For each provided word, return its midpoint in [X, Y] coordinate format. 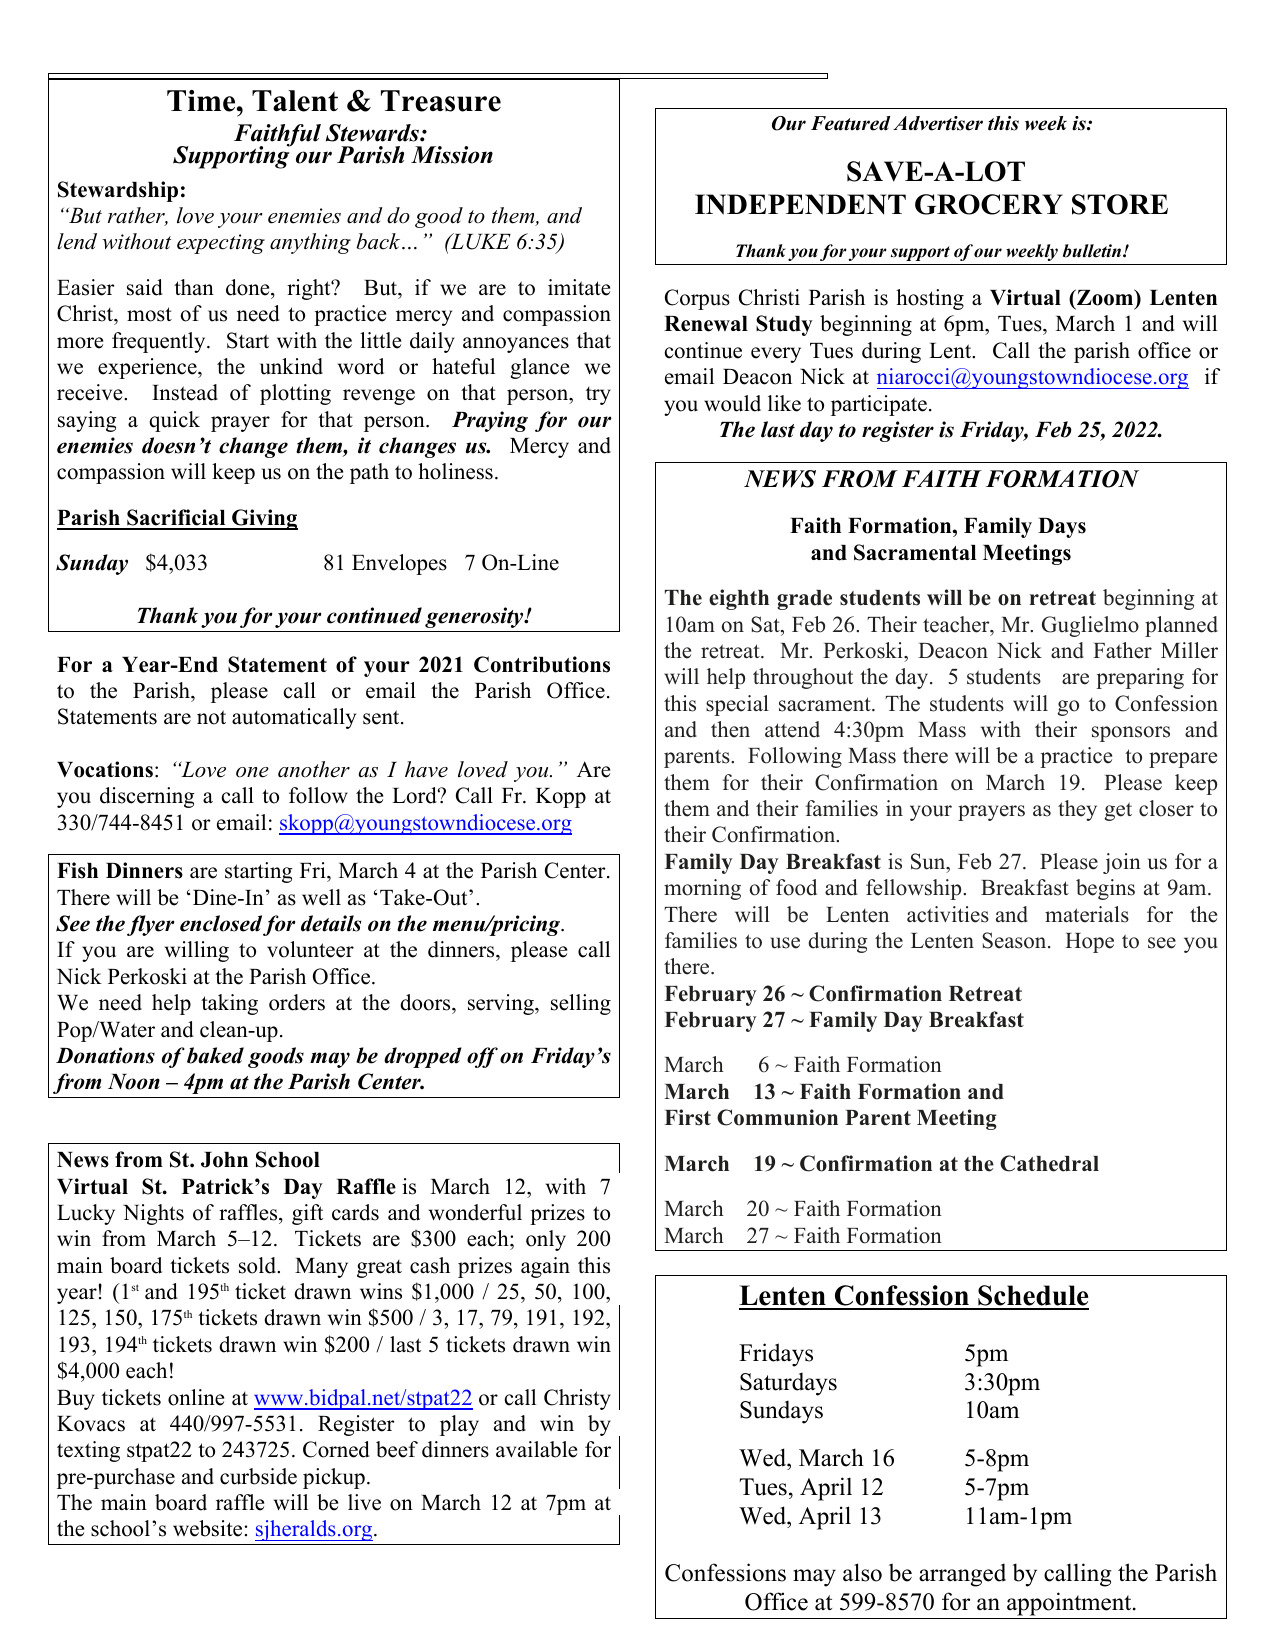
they [1077, 810]
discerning [147, 797]
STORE [1120, 204]
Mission [452, 155]
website [207, 1528]
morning [702, 889]
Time [202, 101]
